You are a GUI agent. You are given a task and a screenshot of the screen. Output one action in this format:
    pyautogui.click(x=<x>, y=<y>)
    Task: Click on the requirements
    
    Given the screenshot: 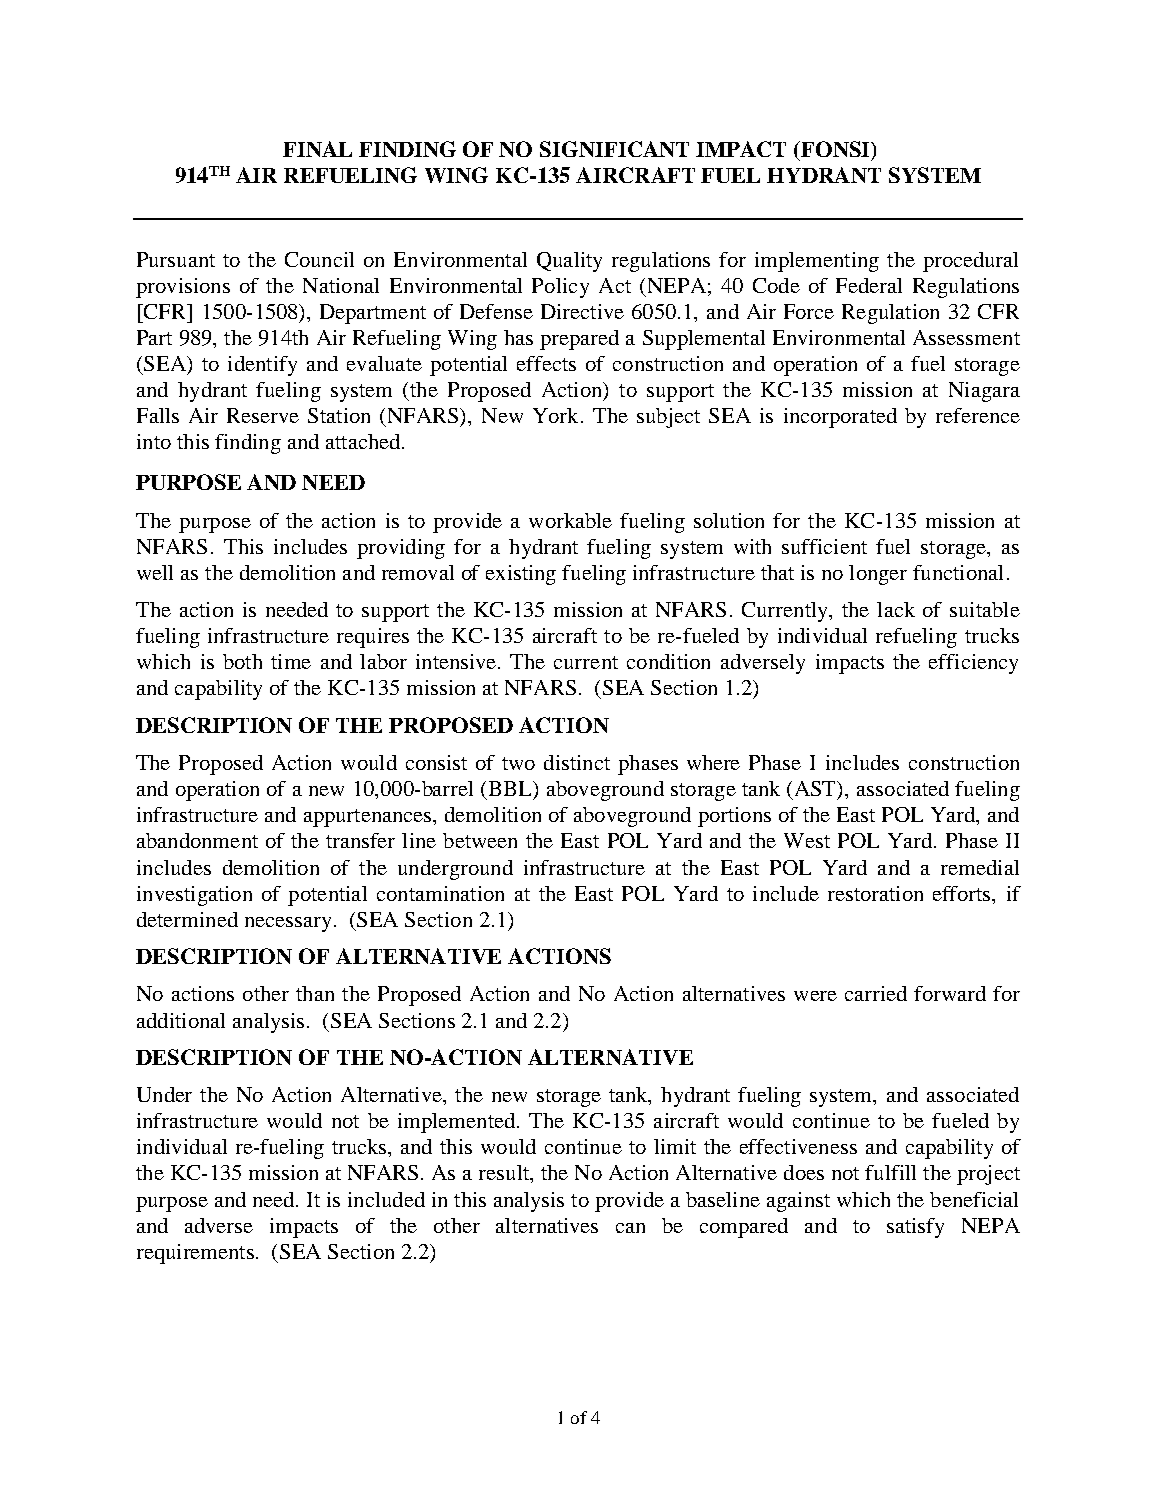 What is the action you would take?
    pyautogui.click(x=195, y=1254)
